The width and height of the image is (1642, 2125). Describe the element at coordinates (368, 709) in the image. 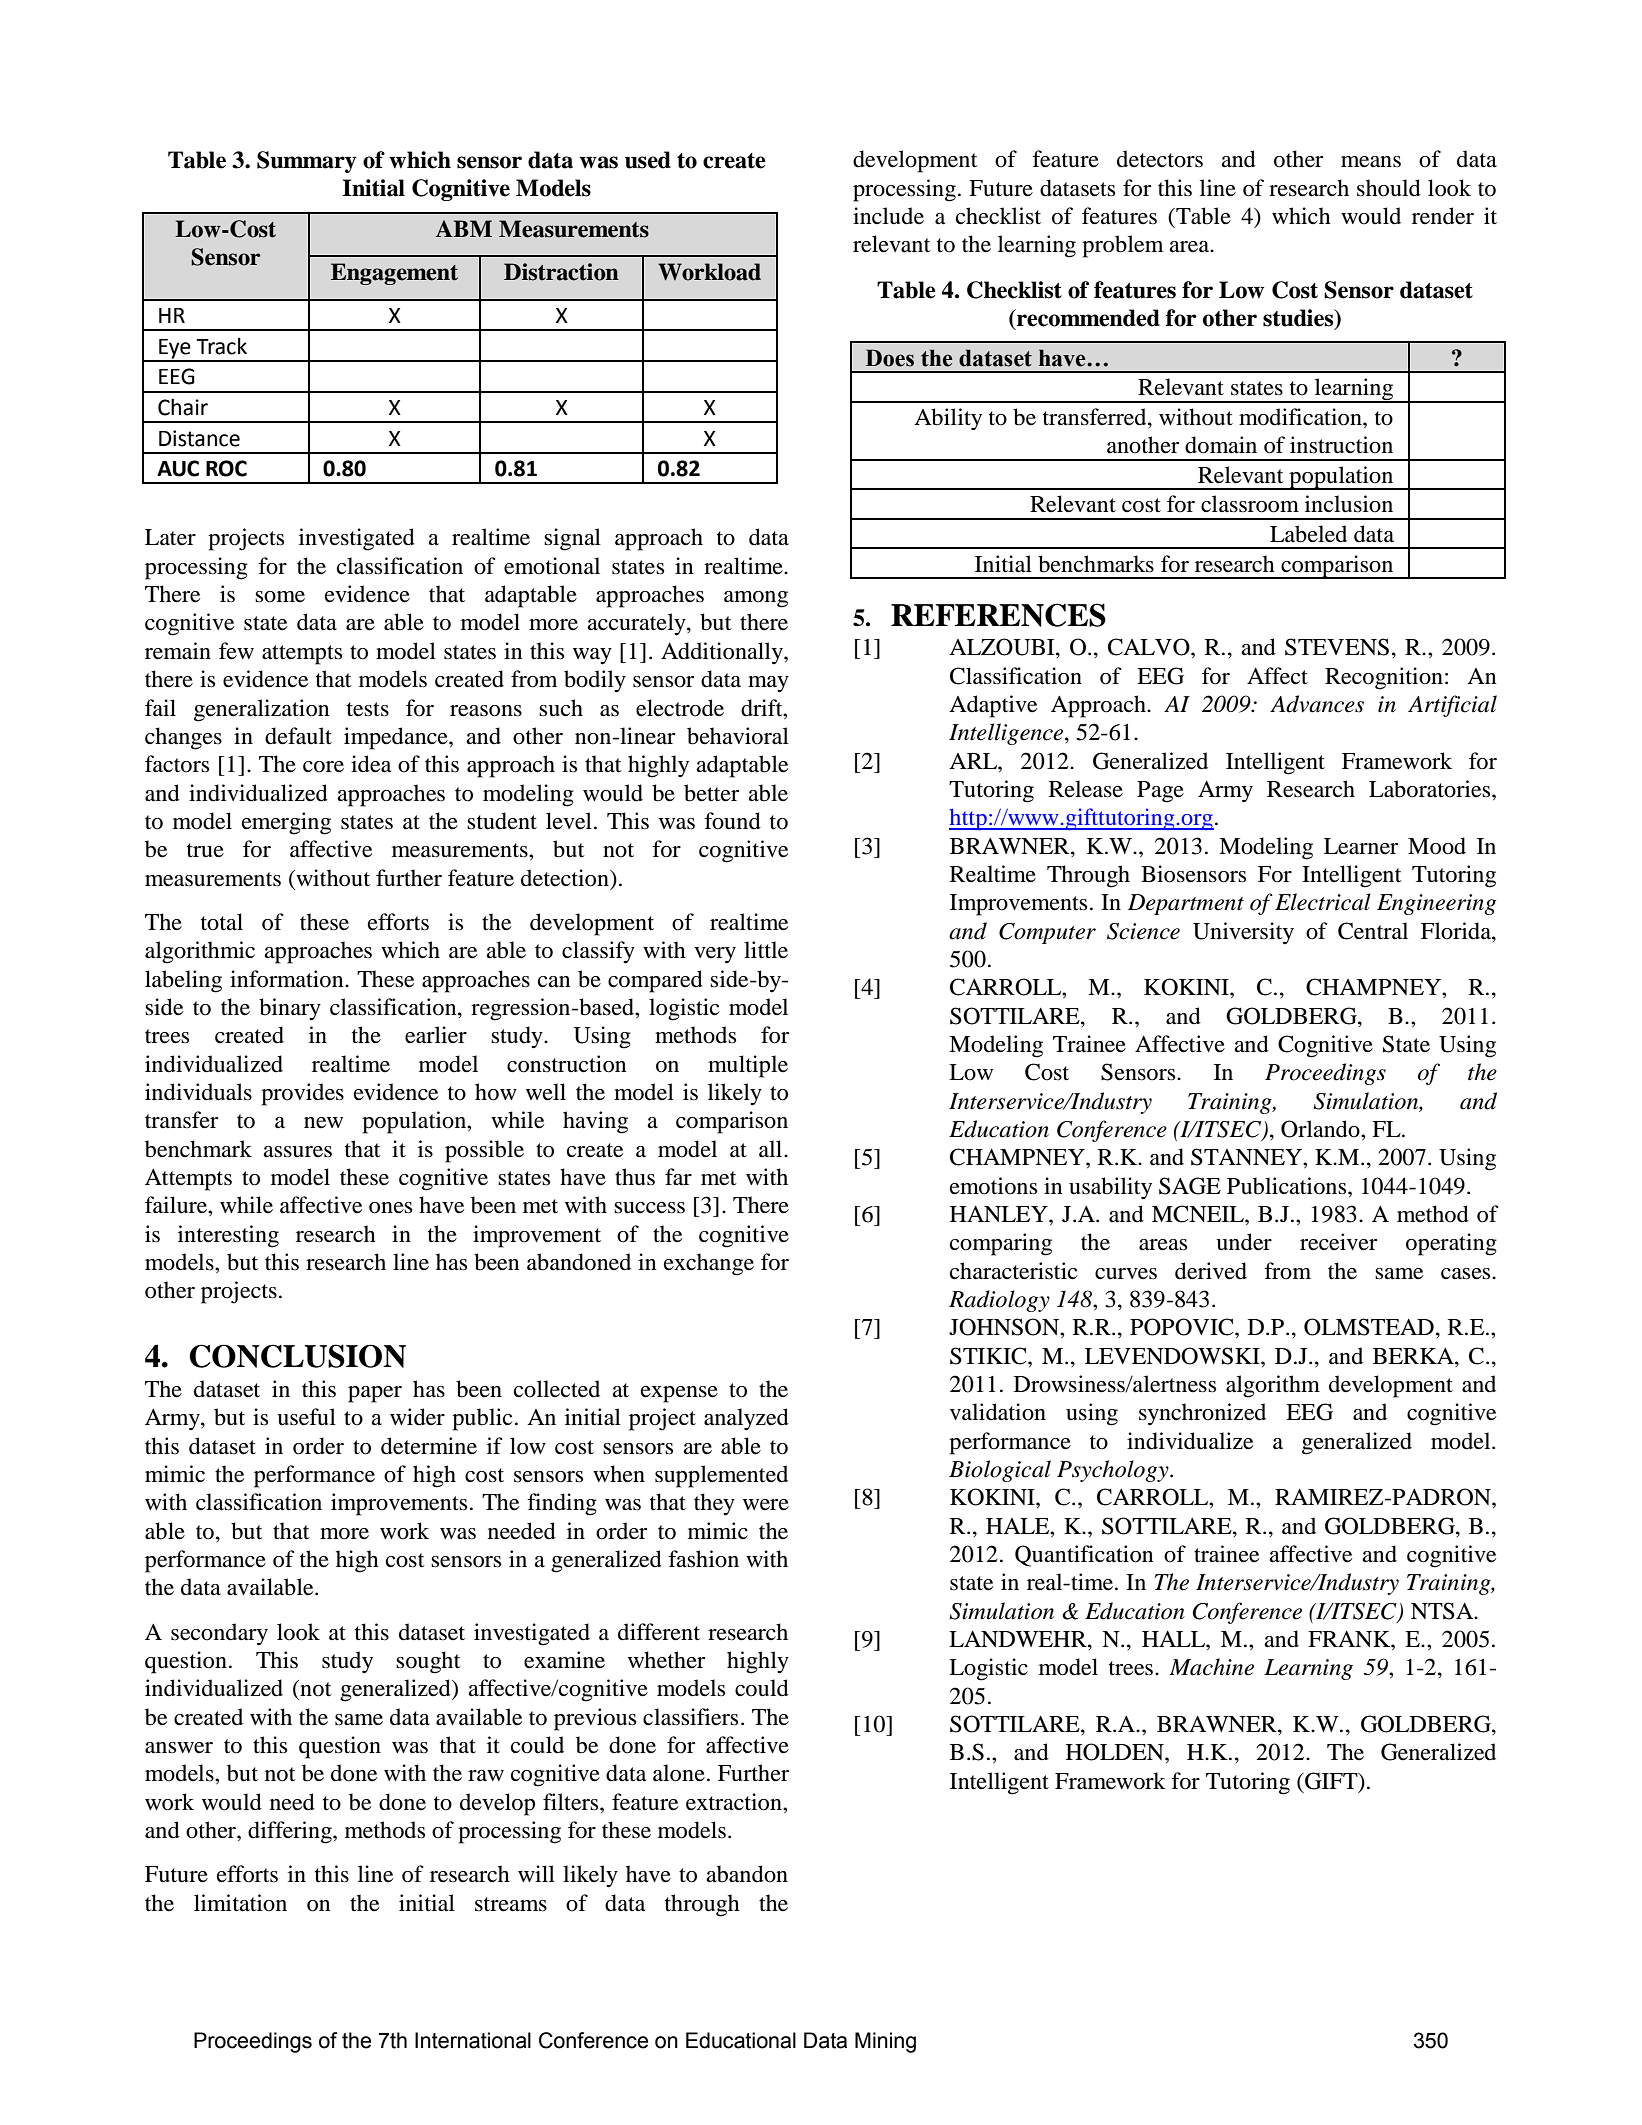

I see `tests` at that location.
